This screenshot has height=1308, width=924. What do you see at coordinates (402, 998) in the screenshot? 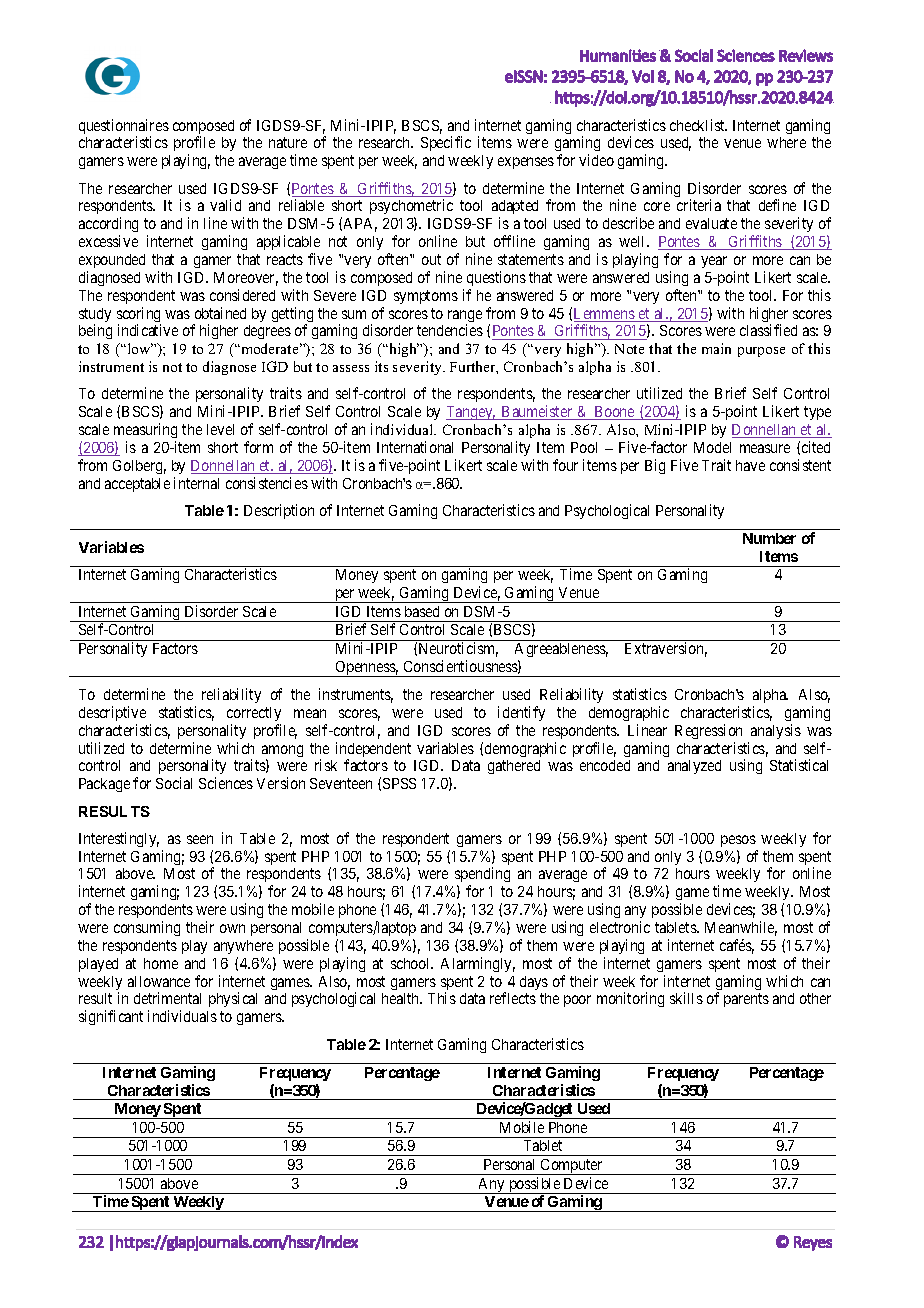
I see `health` at bounding box center [402, 998].
